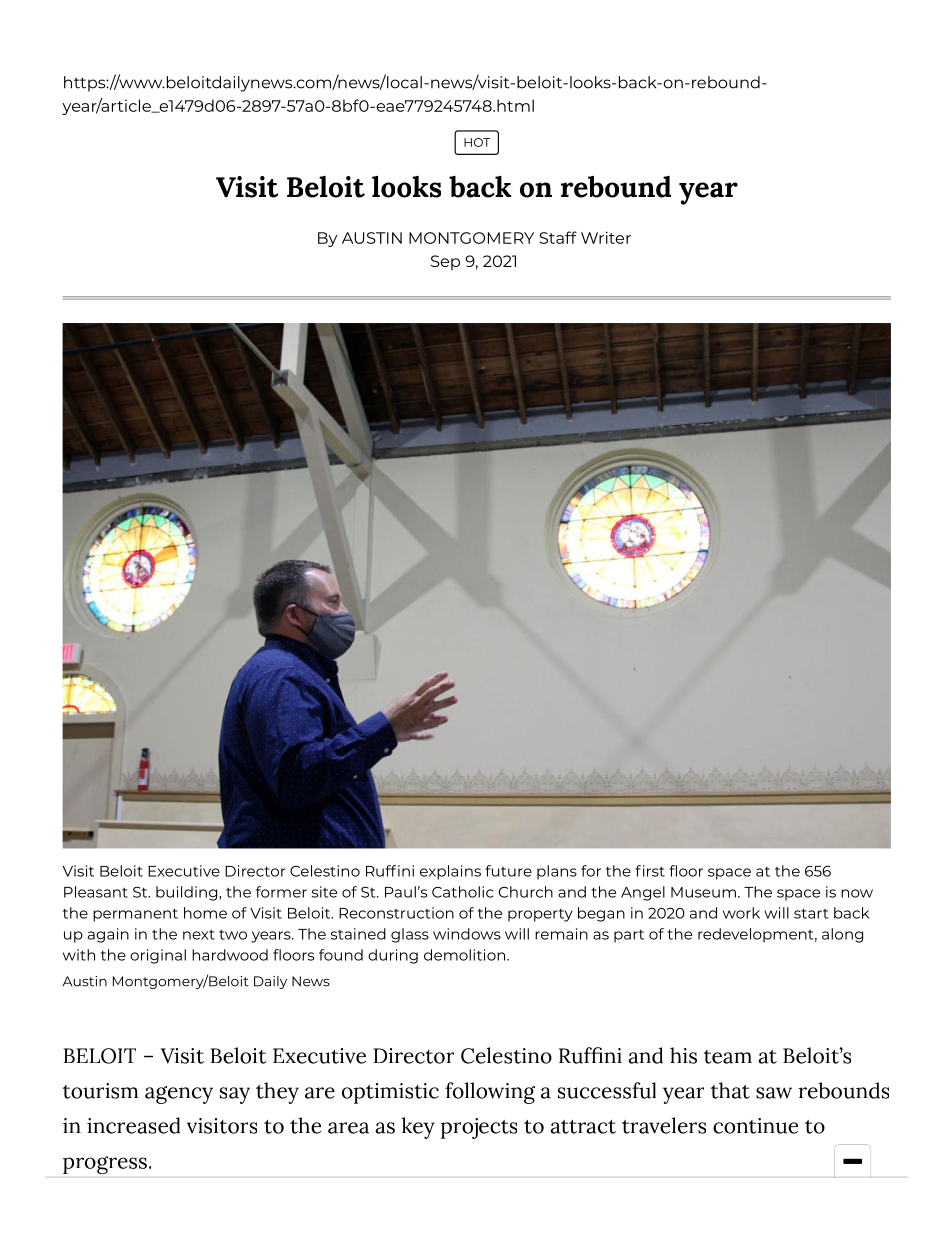 The image size is (952, 1233). What do you see at coordinates (96, 892) in the image?
I see `Pleasant` at bounding box center [96, 892].
